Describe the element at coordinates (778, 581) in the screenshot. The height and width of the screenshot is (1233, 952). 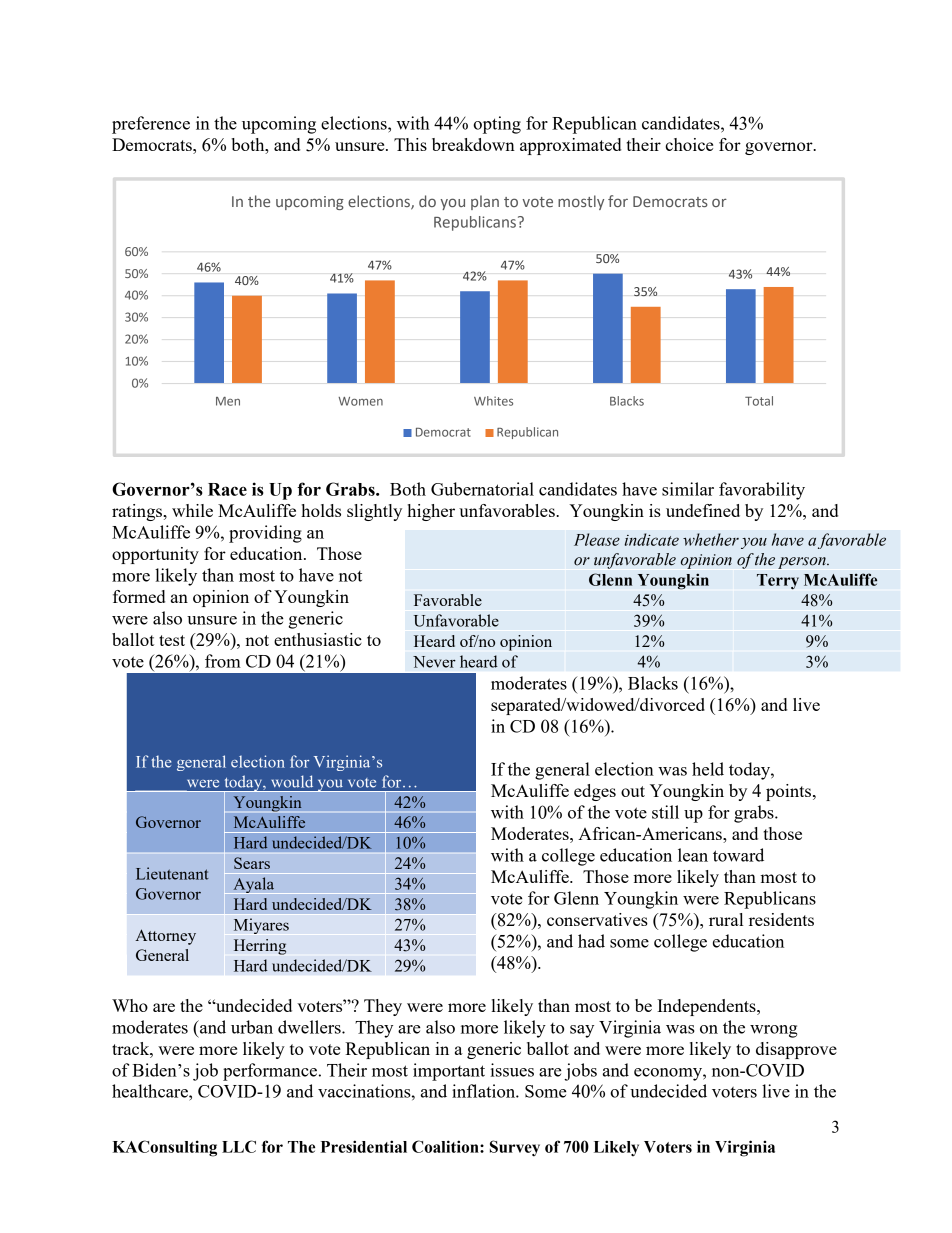
I see `Terry` at that location.
